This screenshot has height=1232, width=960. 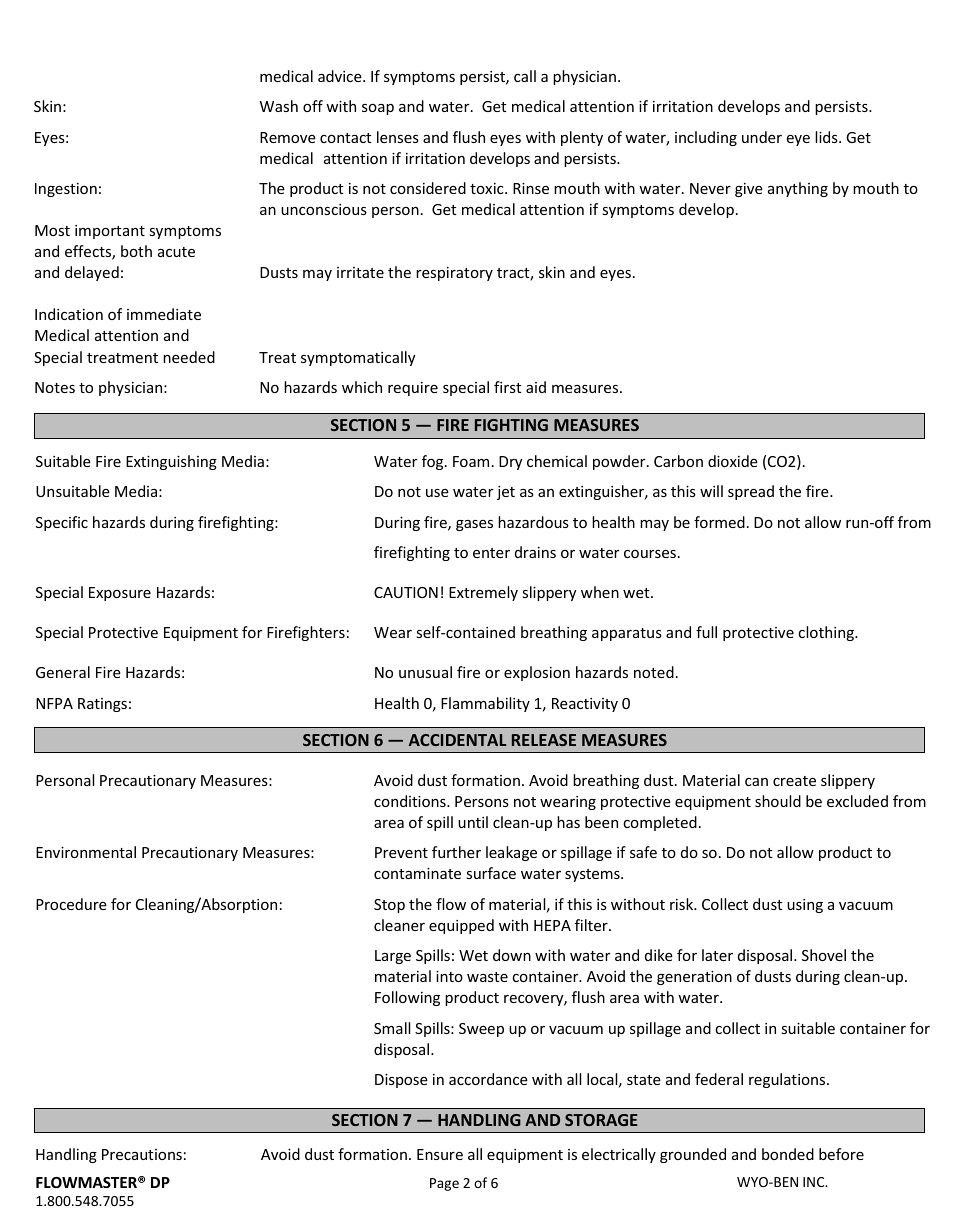 I want to click on lenses, so click(x=398, y=137).
